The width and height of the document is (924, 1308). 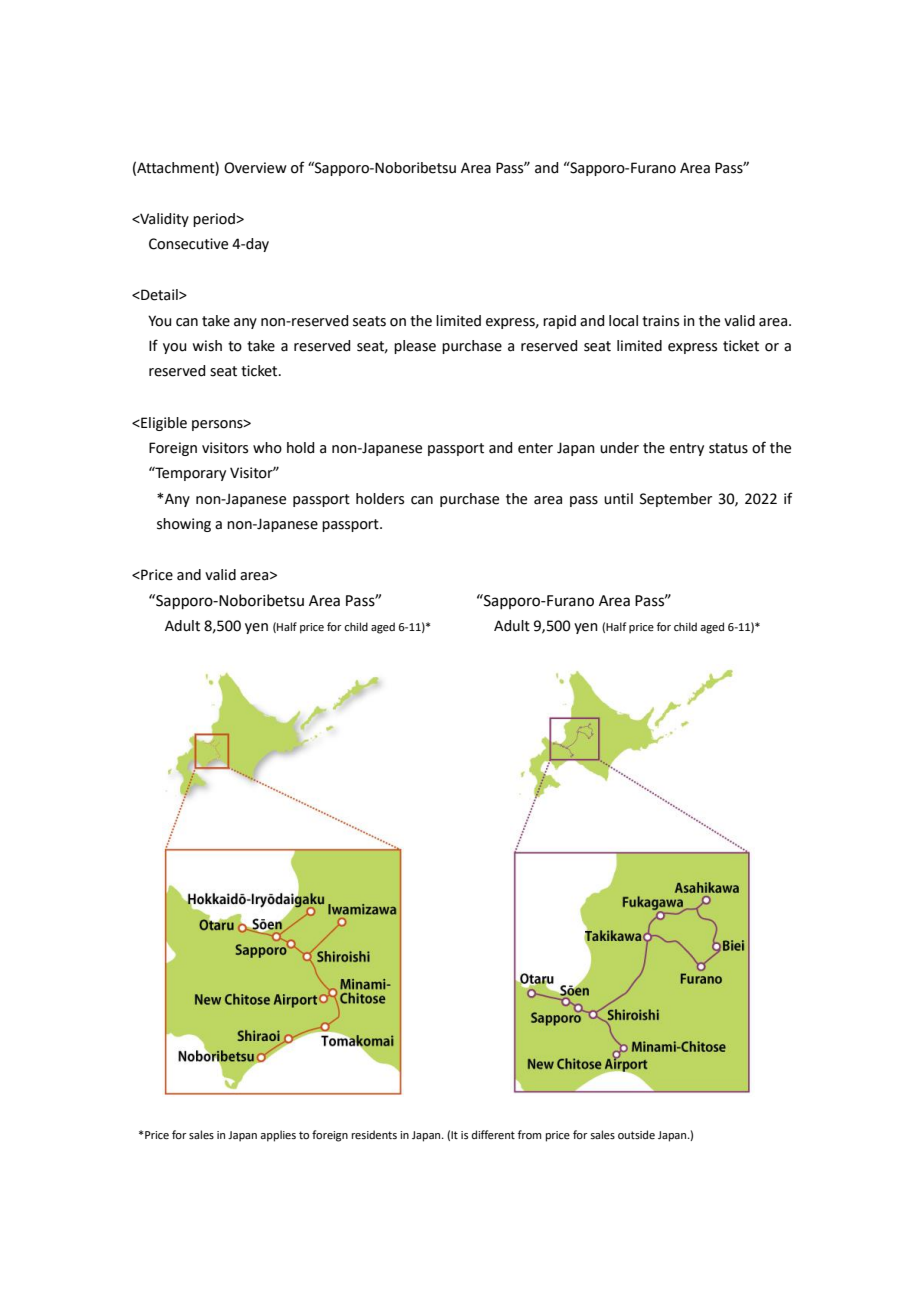 I want to click on showing, so click(x=184, y=525).
